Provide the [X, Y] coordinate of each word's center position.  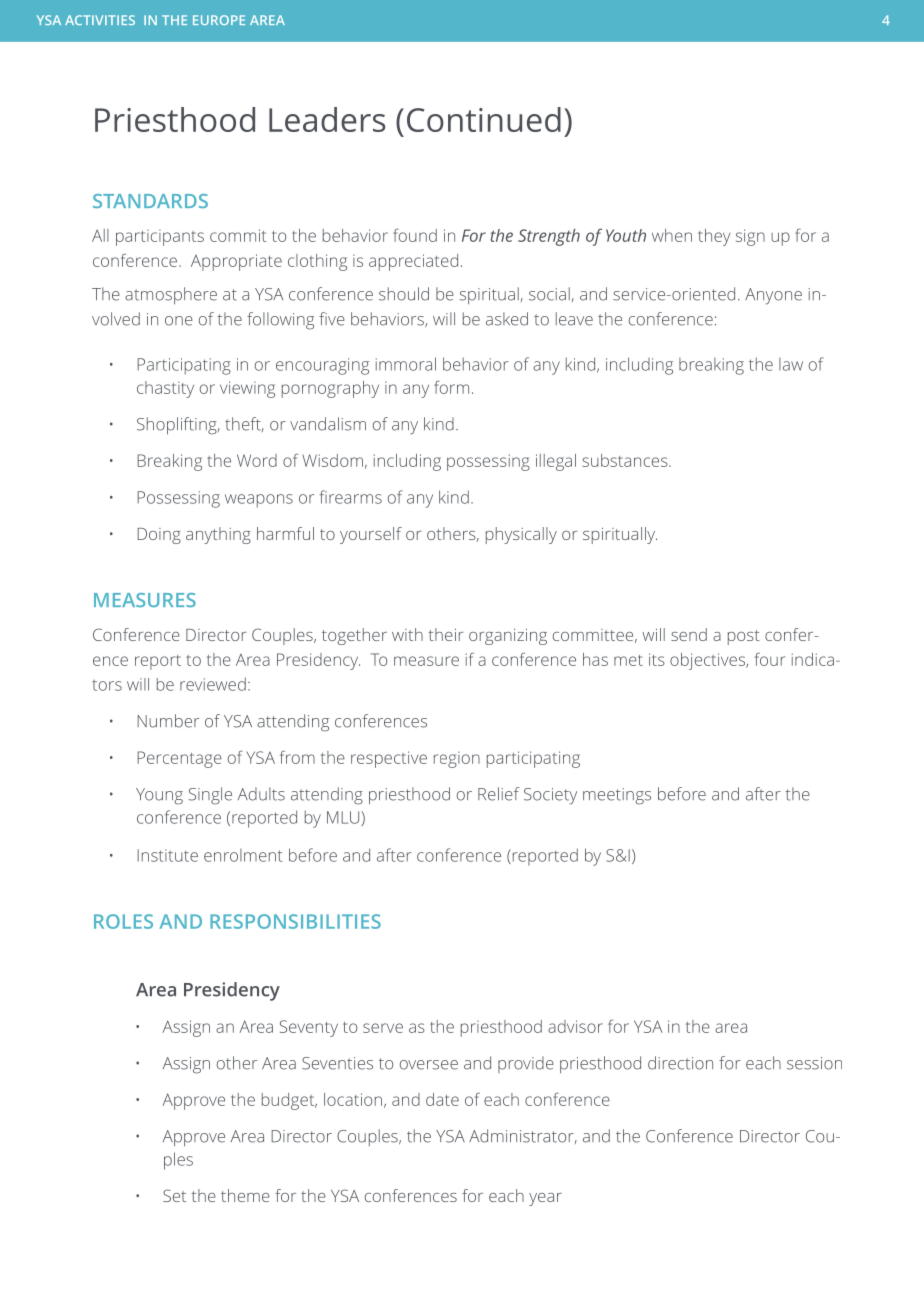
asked [507, 319]
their [446, 634]
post [744, 637]
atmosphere [171, 295]
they [714, 237]
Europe [219, 20]
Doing [159, 536]
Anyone [773, 296]
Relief [499, 794]
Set [174, 1195]
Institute [167, 855]
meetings [617, 796]
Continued [484, 119]
